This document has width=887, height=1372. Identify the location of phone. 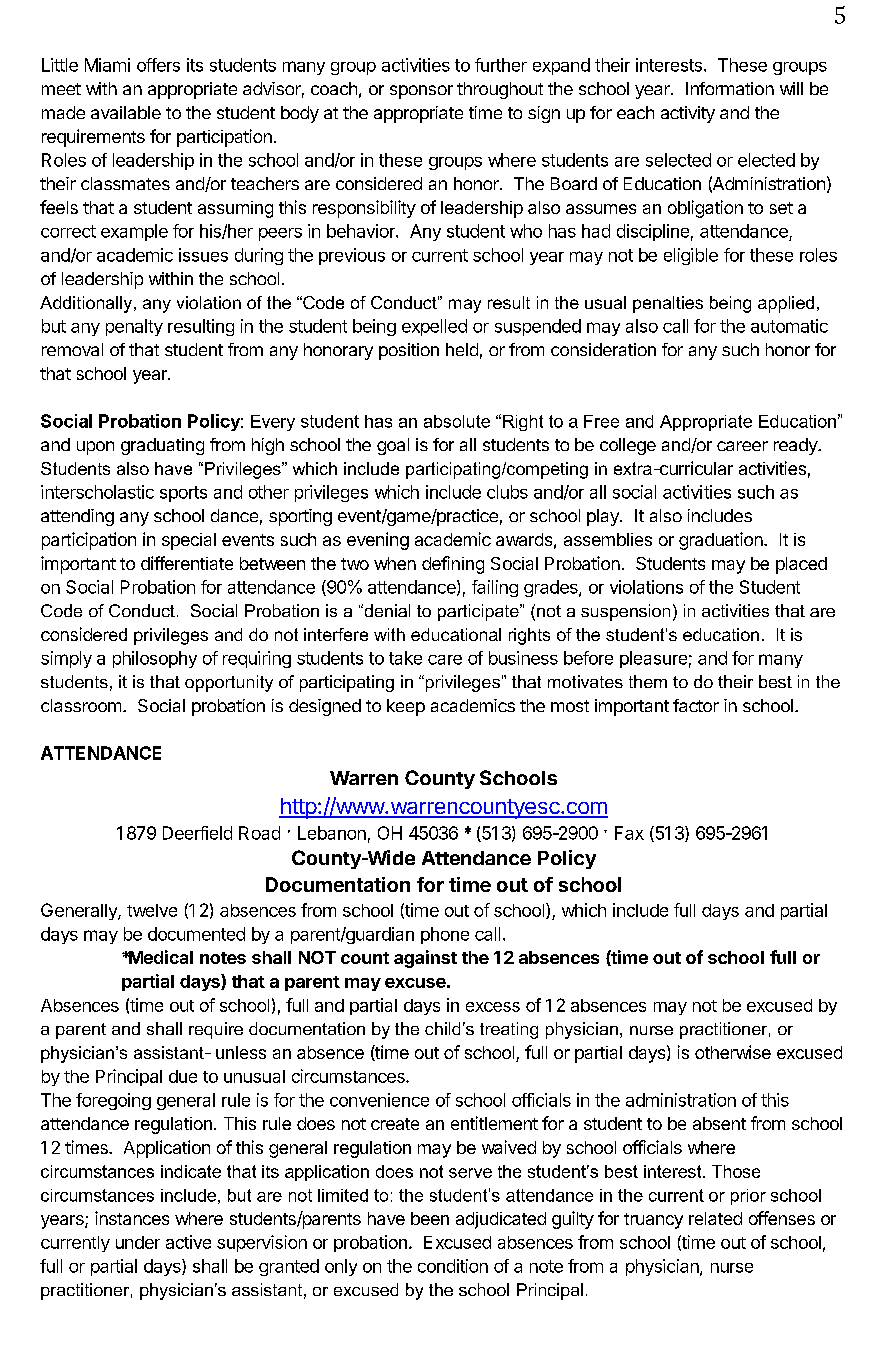
(445, 935).
